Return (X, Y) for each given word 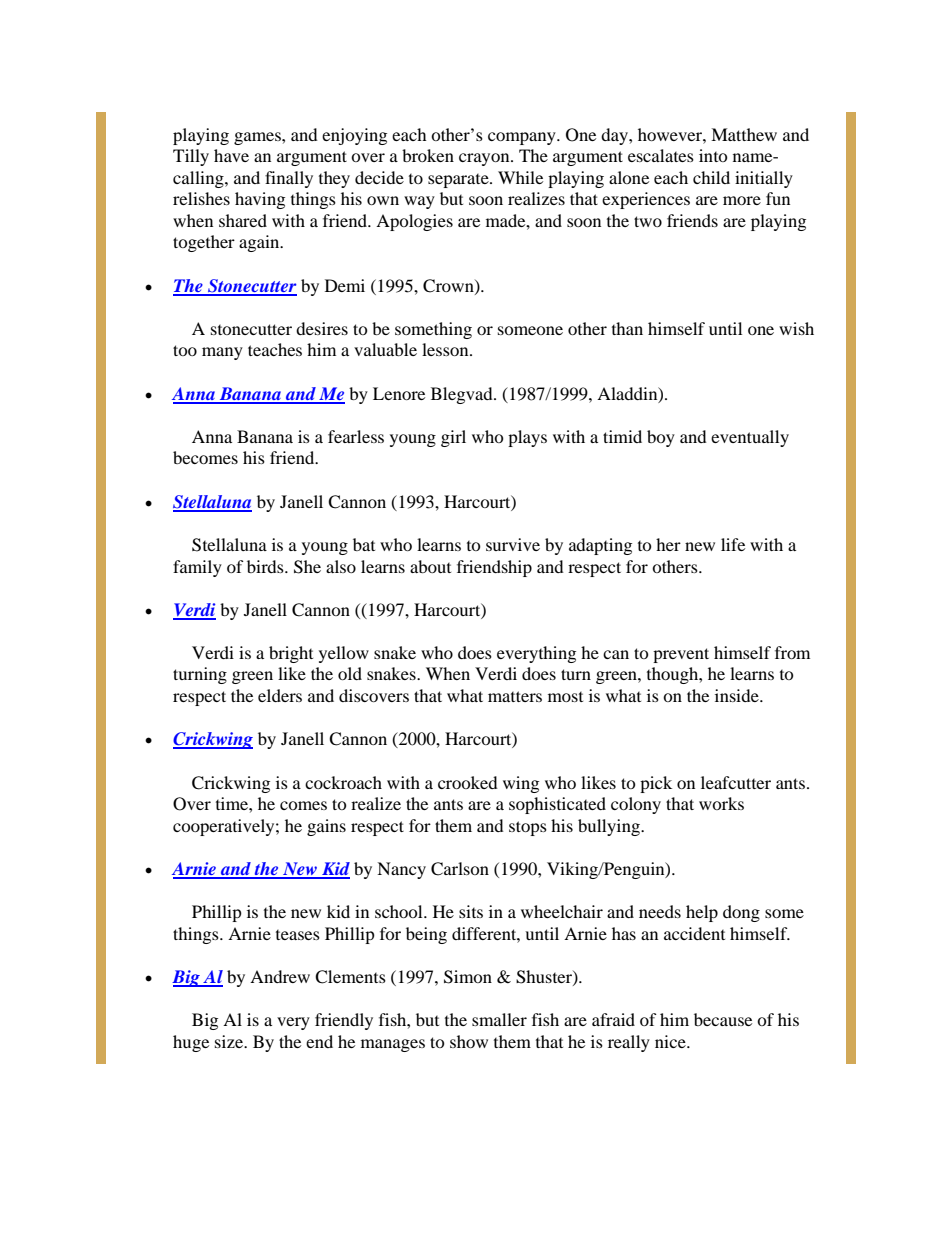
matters (515, 696)
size (230, 1041)
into (713, 155)
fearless (356, 436)
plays (527, 438)
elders (280, 695)
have (231, 155)
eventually (750, 438)
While (520, 177)
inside (738, 695)
